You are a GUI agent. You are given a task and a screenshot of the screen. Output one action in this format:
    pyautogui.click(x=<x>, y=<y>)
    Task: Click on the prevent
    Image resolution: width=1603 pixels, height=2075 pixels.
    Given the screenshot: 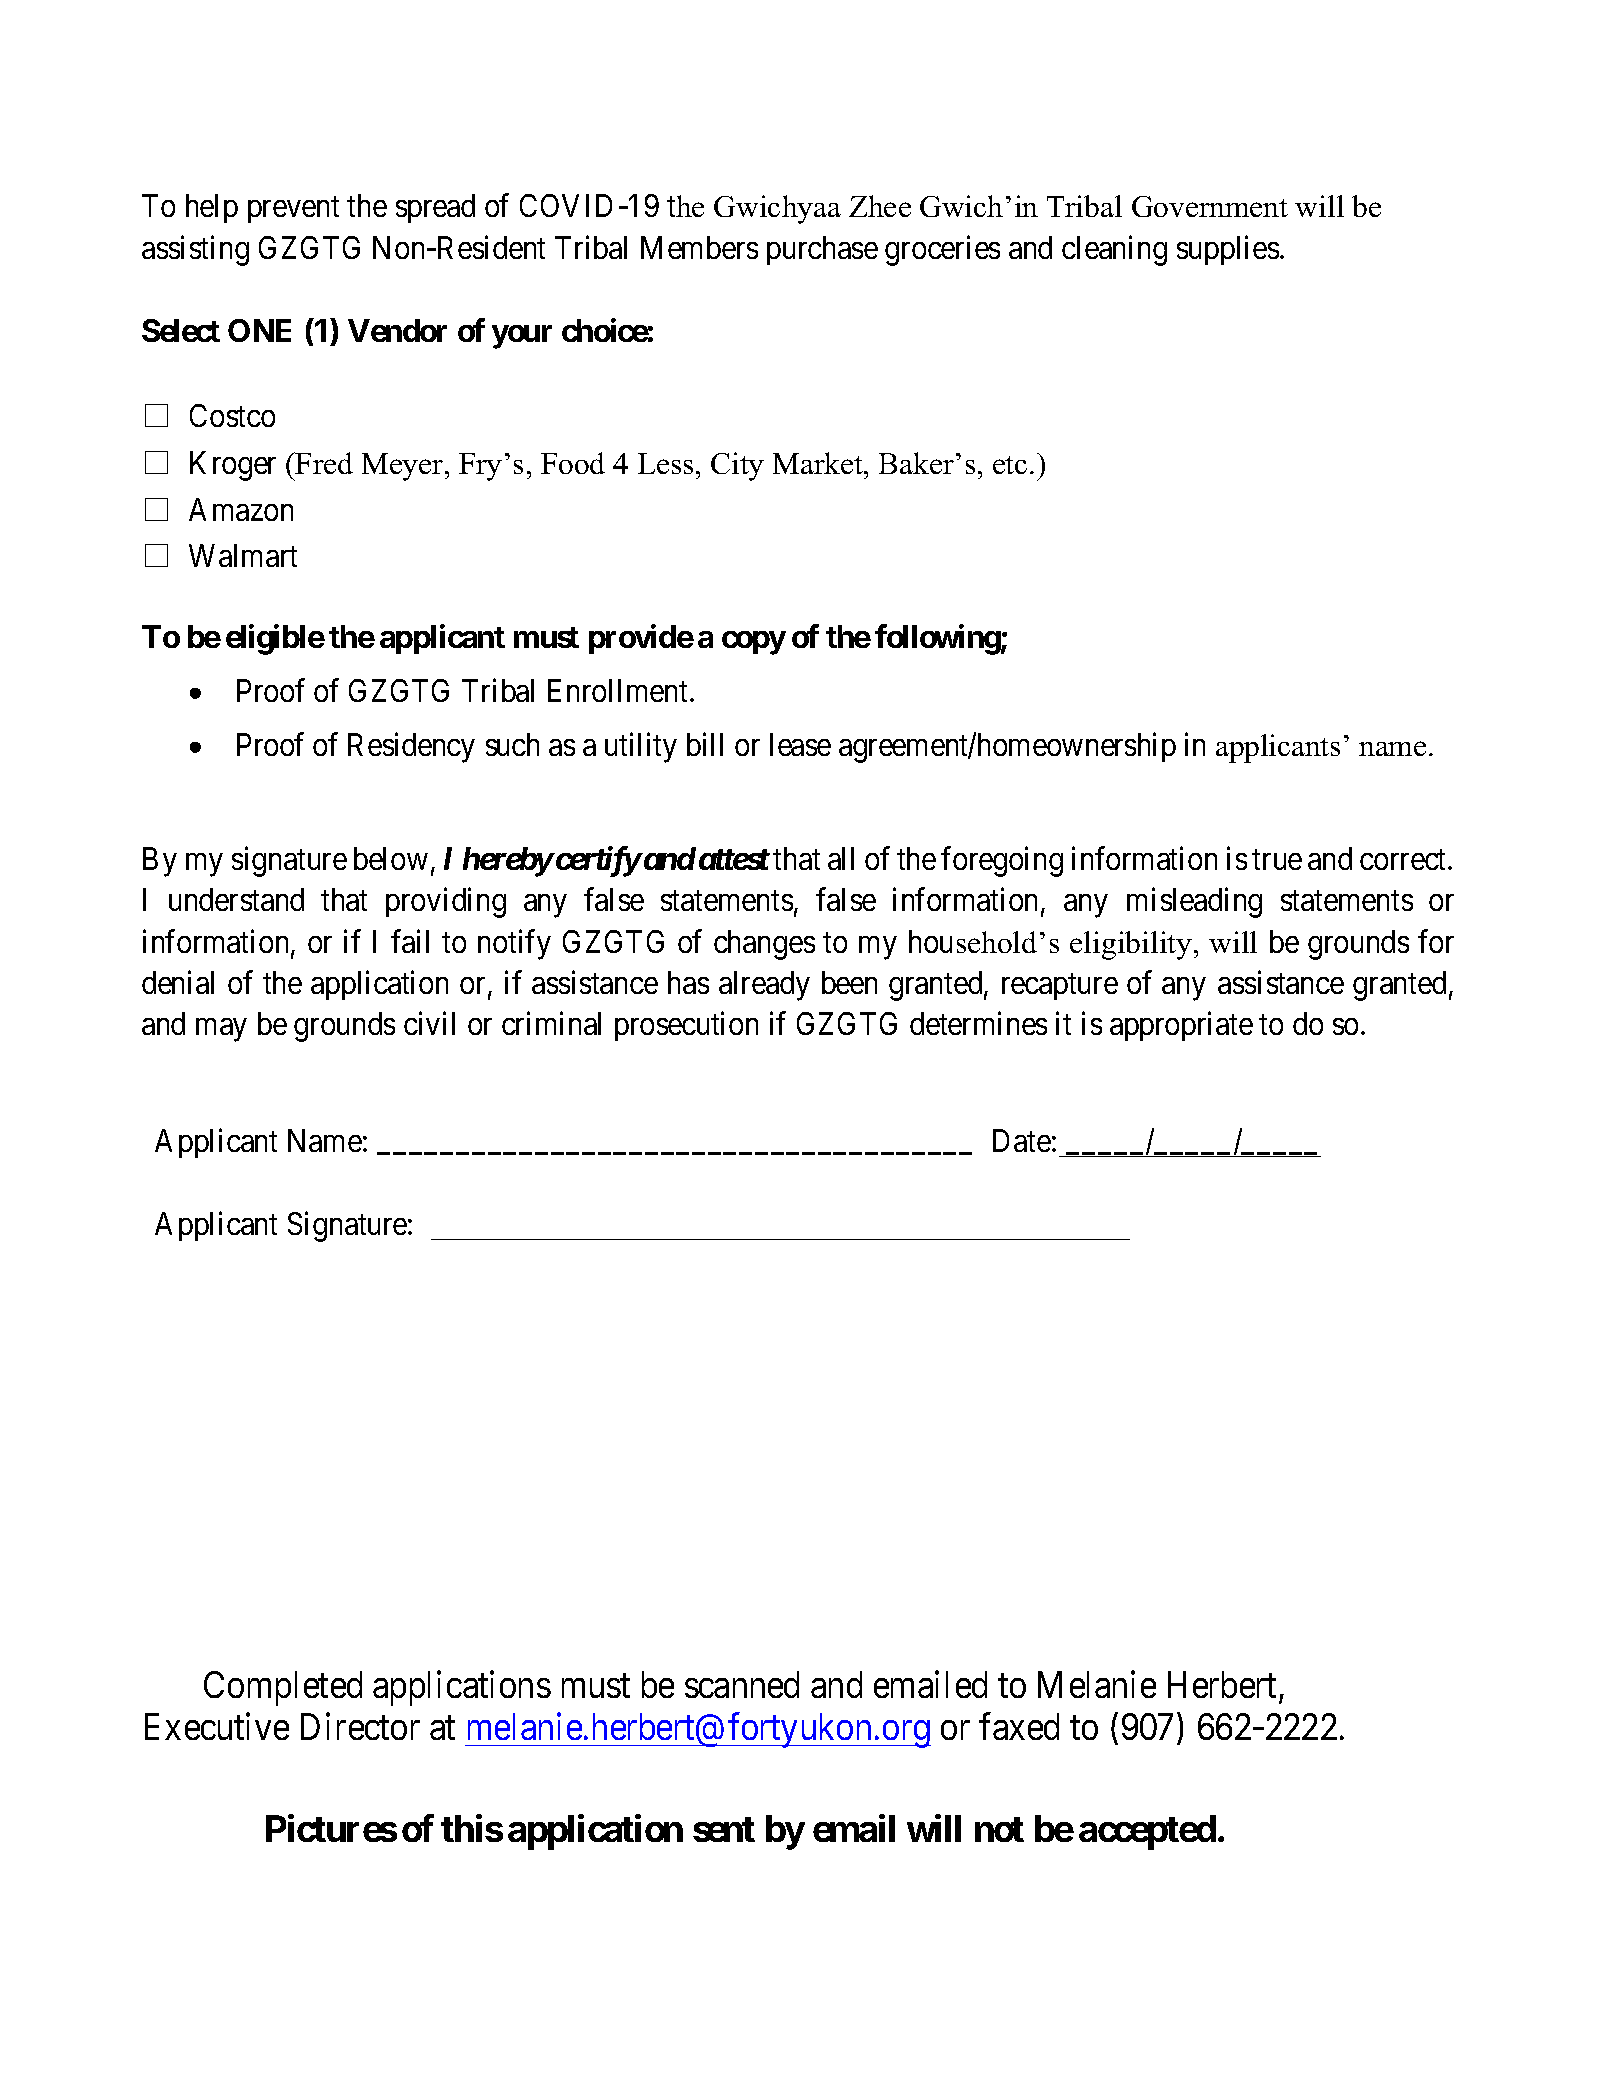 What is the action you would take?
    pyautogui.click(x=293, y=210)
